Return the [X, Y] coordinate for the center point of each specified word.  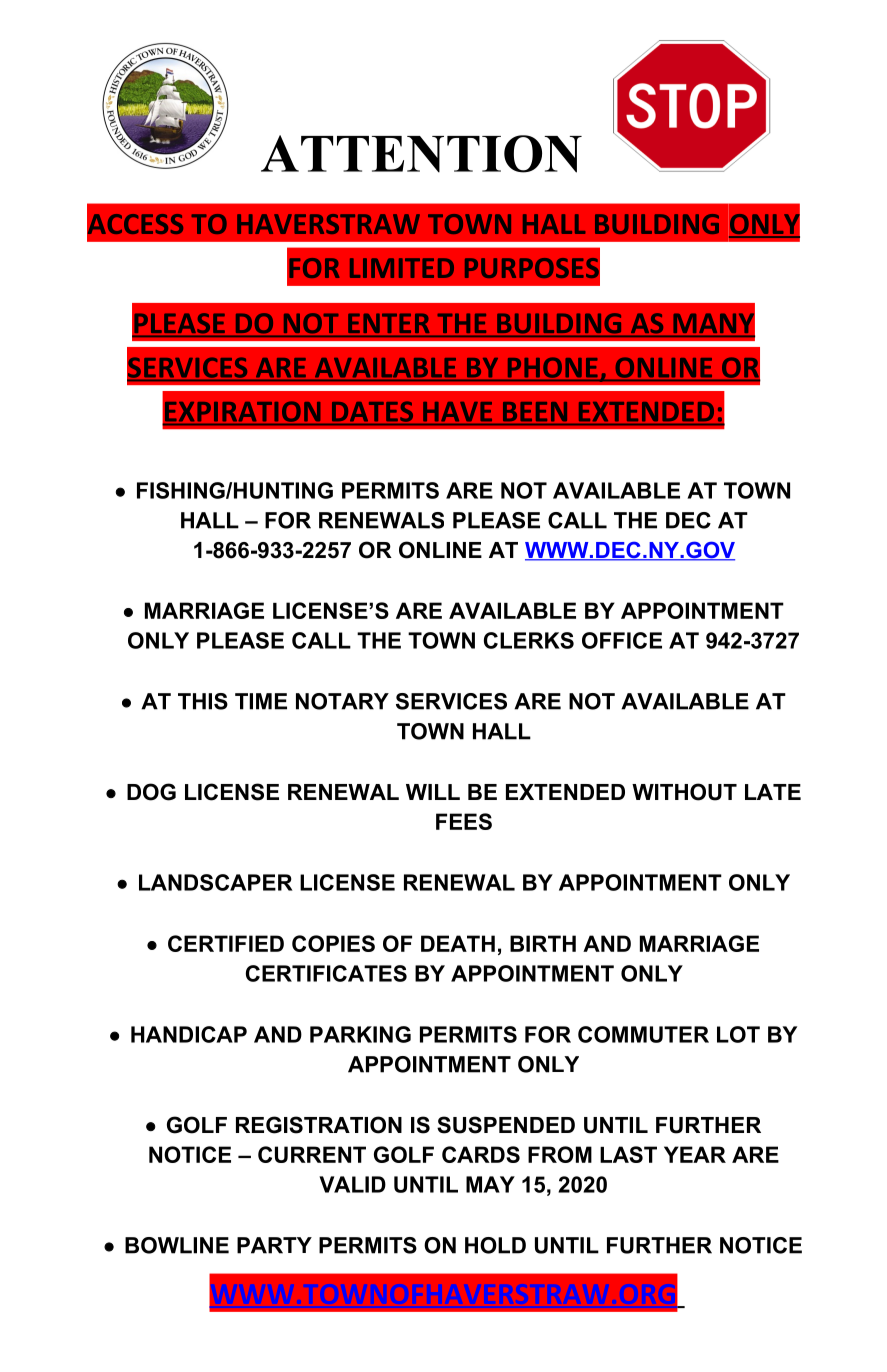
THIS [203, 701]
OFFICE [622, 640]
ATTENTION [421, 154]
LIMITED [402, 268]
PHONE [552, 368]
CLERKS [529, 640]
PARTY [274, 1245]
